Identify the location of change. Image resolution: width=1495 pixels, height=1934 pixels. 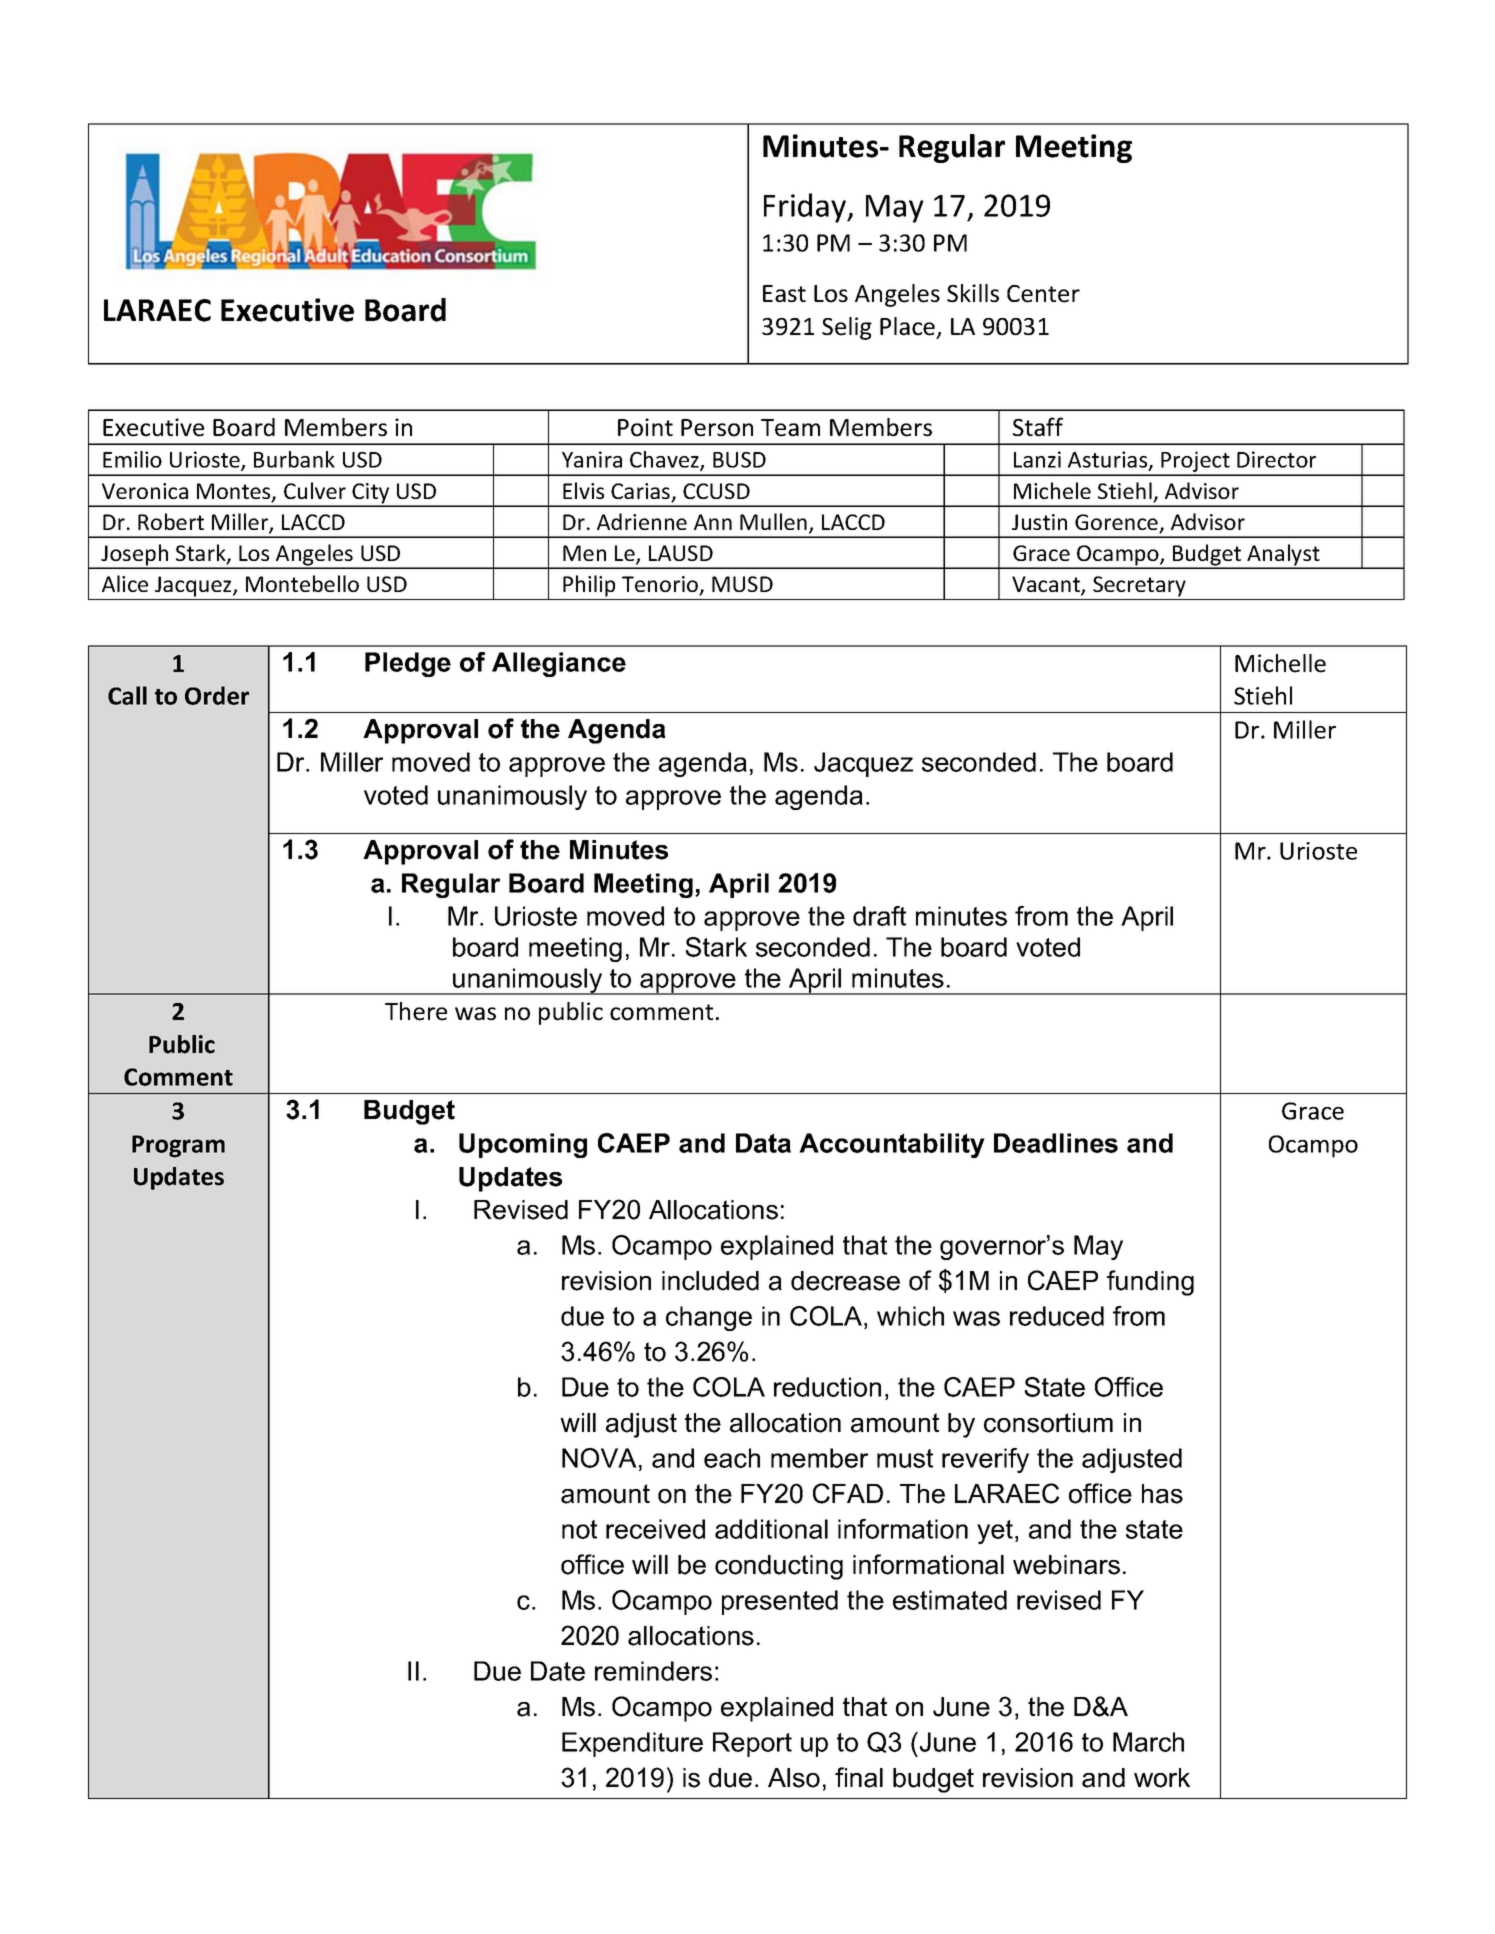
(709, 1318).
